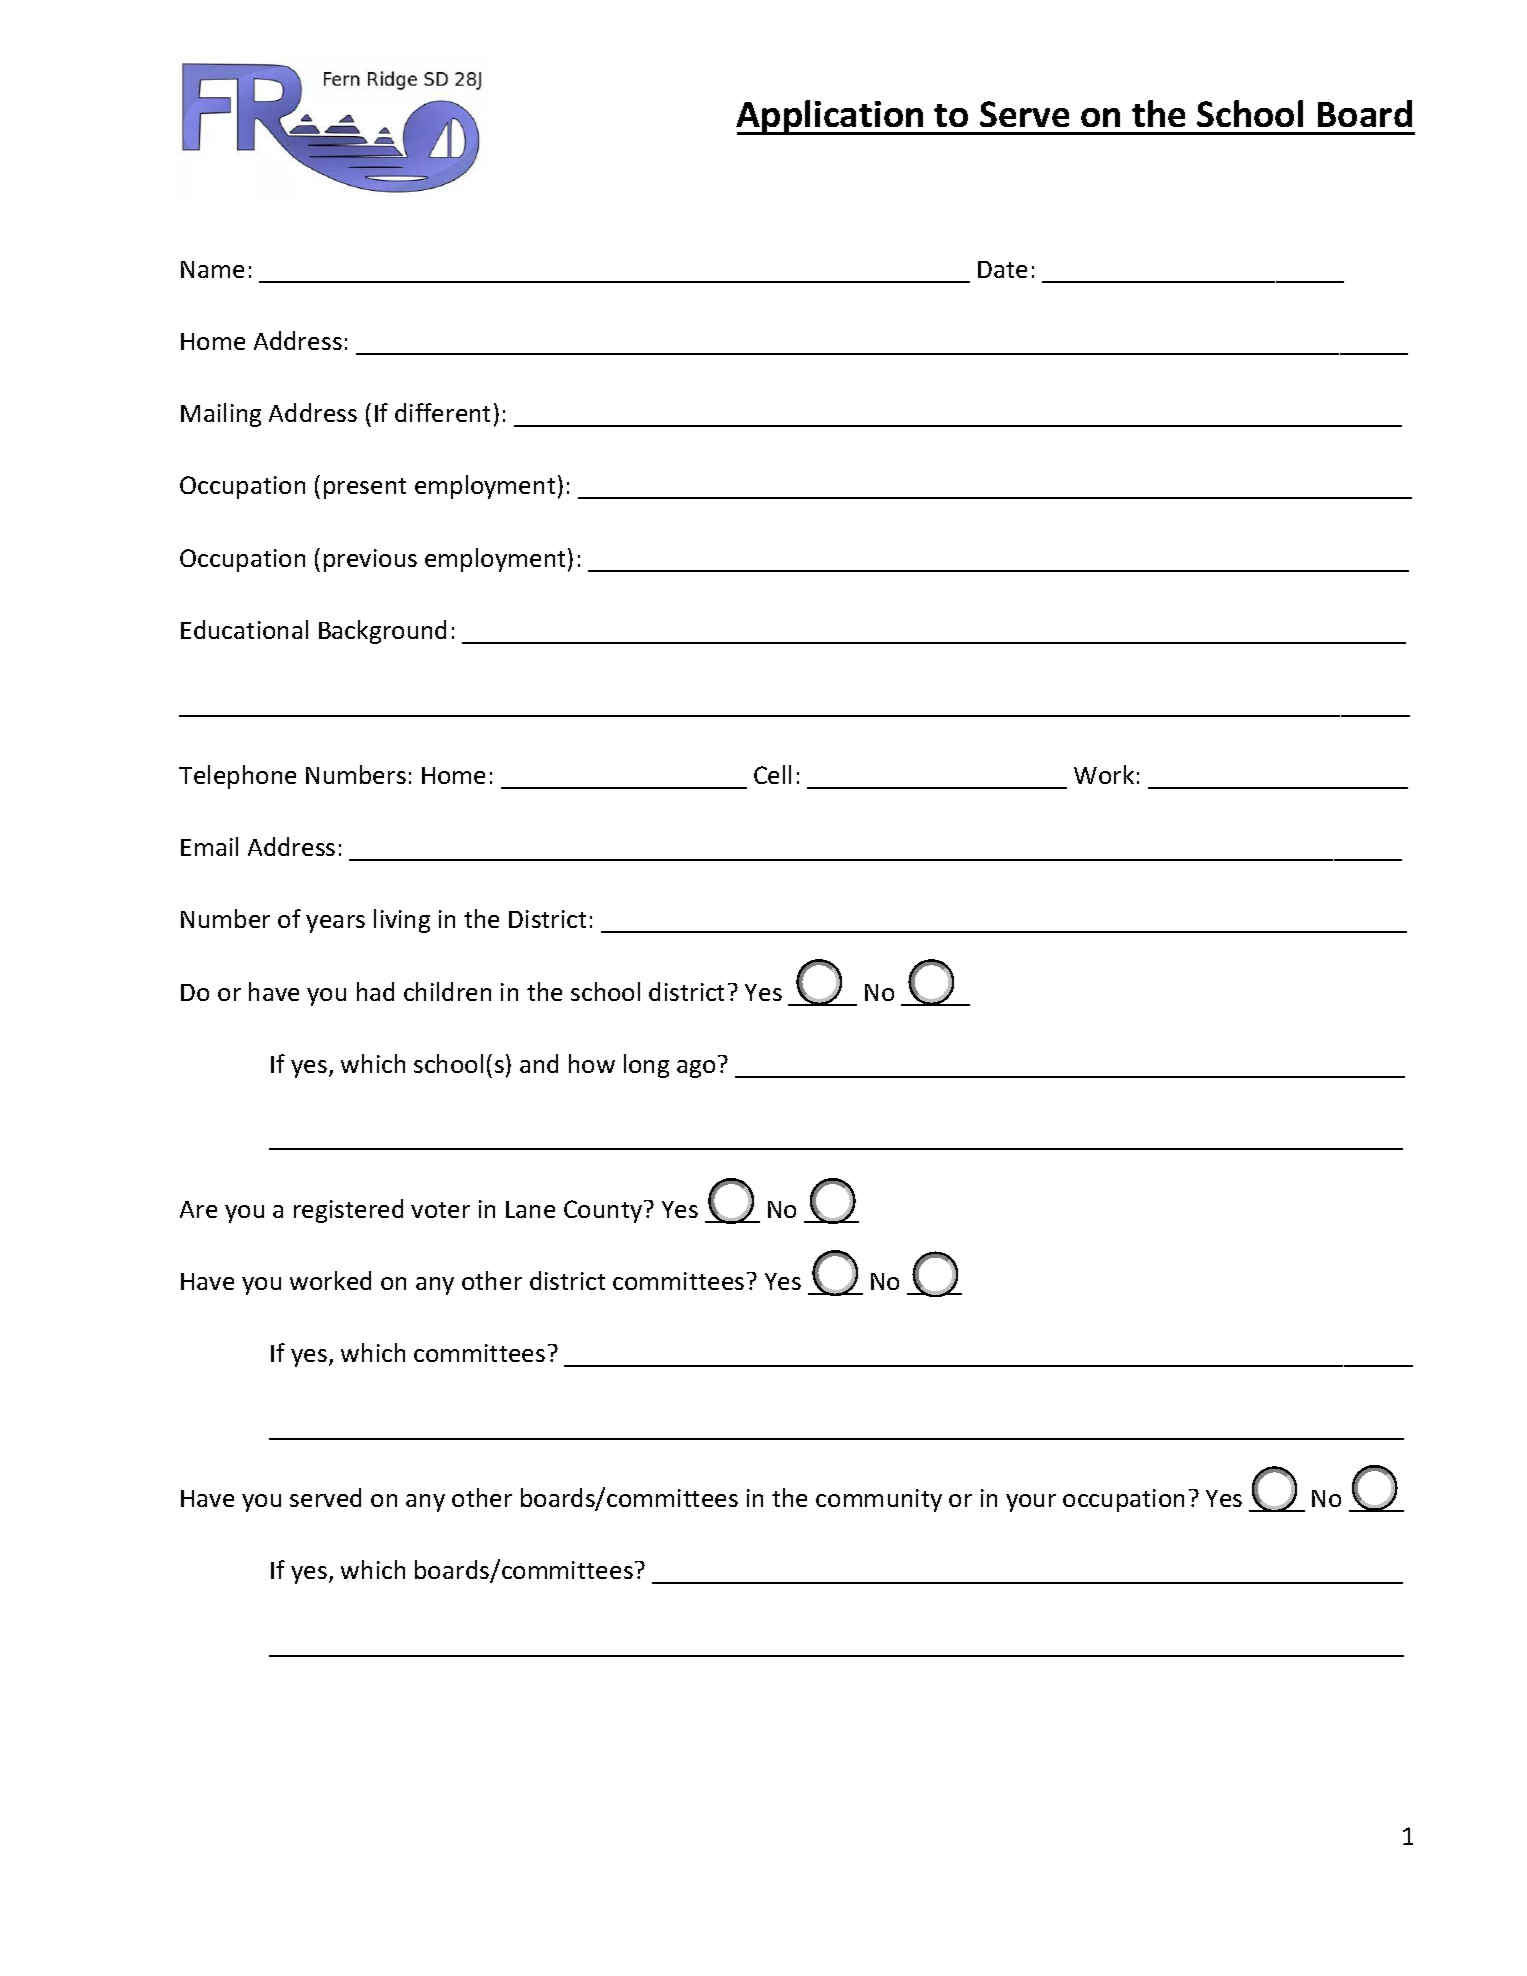  What do you see at coordinates (212, 269) in the screenshot?
I see `Name` at bounding box center [212, 269].
